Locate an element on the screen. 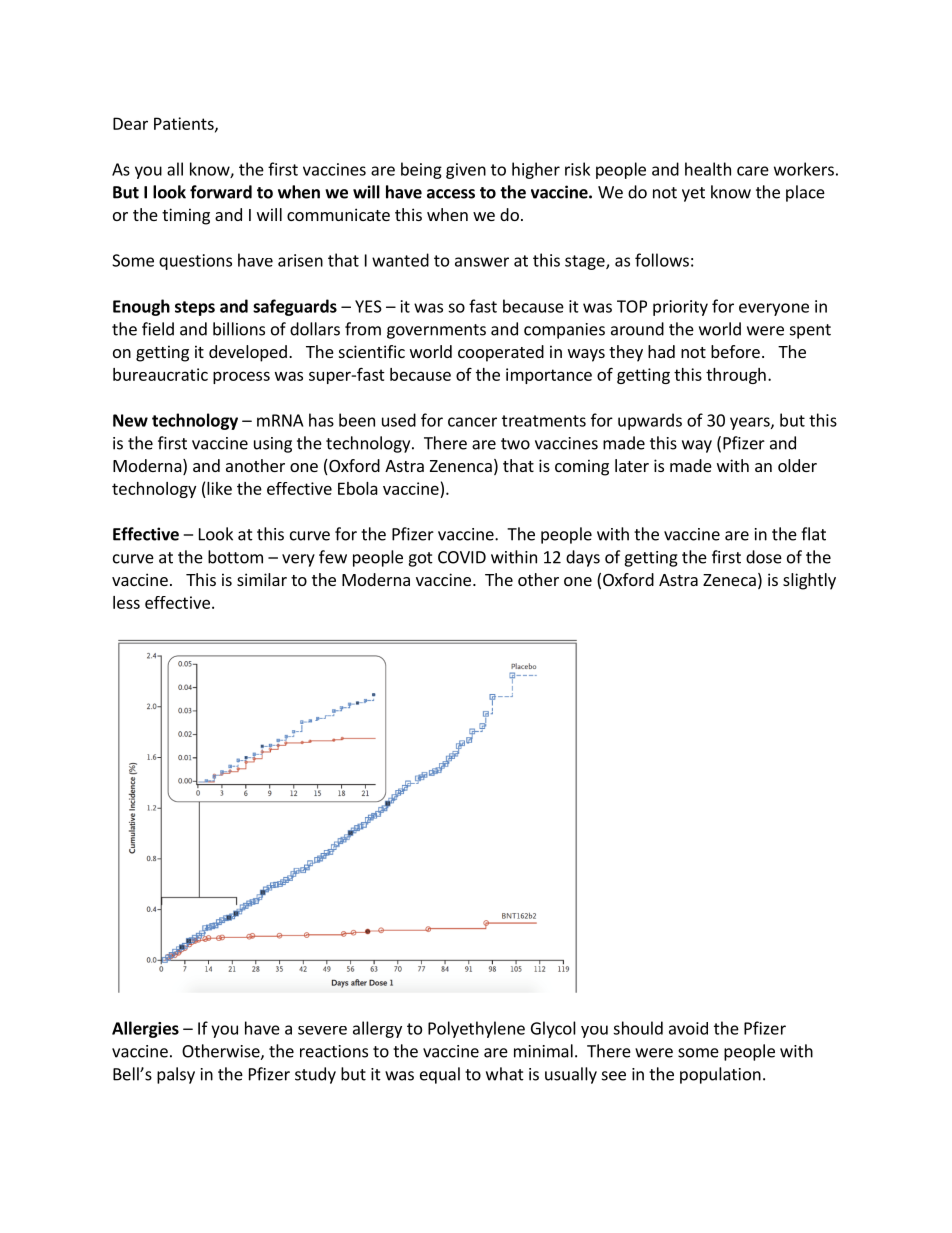 This screenshot has width=952, height=1233. Patients is located at coordinates (185, 124).
